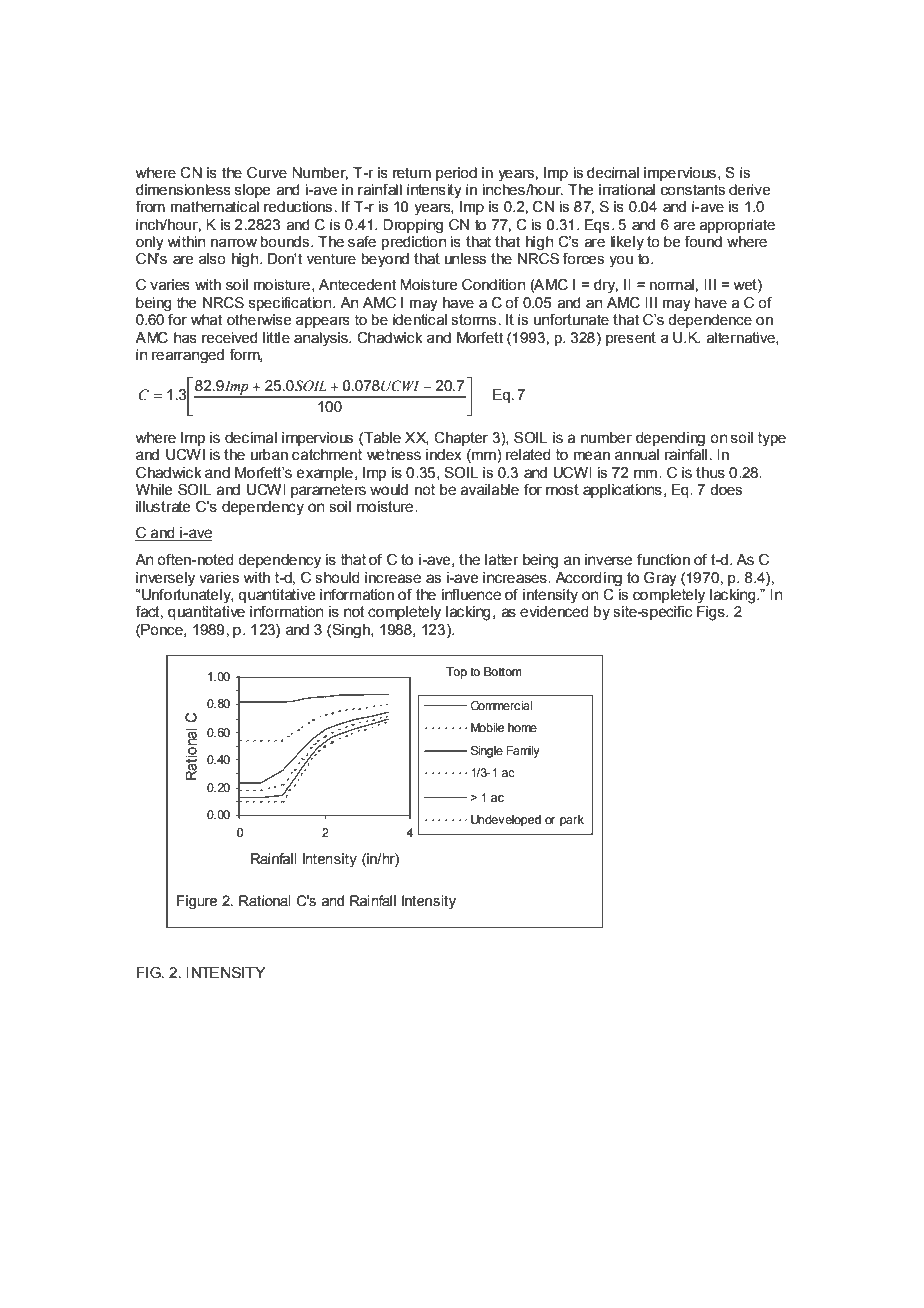 Image resolution: width=924 pixels, height=1308 pixels. What do you see at coordinates (456, 174) in the screenshot?
I see `period` at bounding box center [456, 174].
